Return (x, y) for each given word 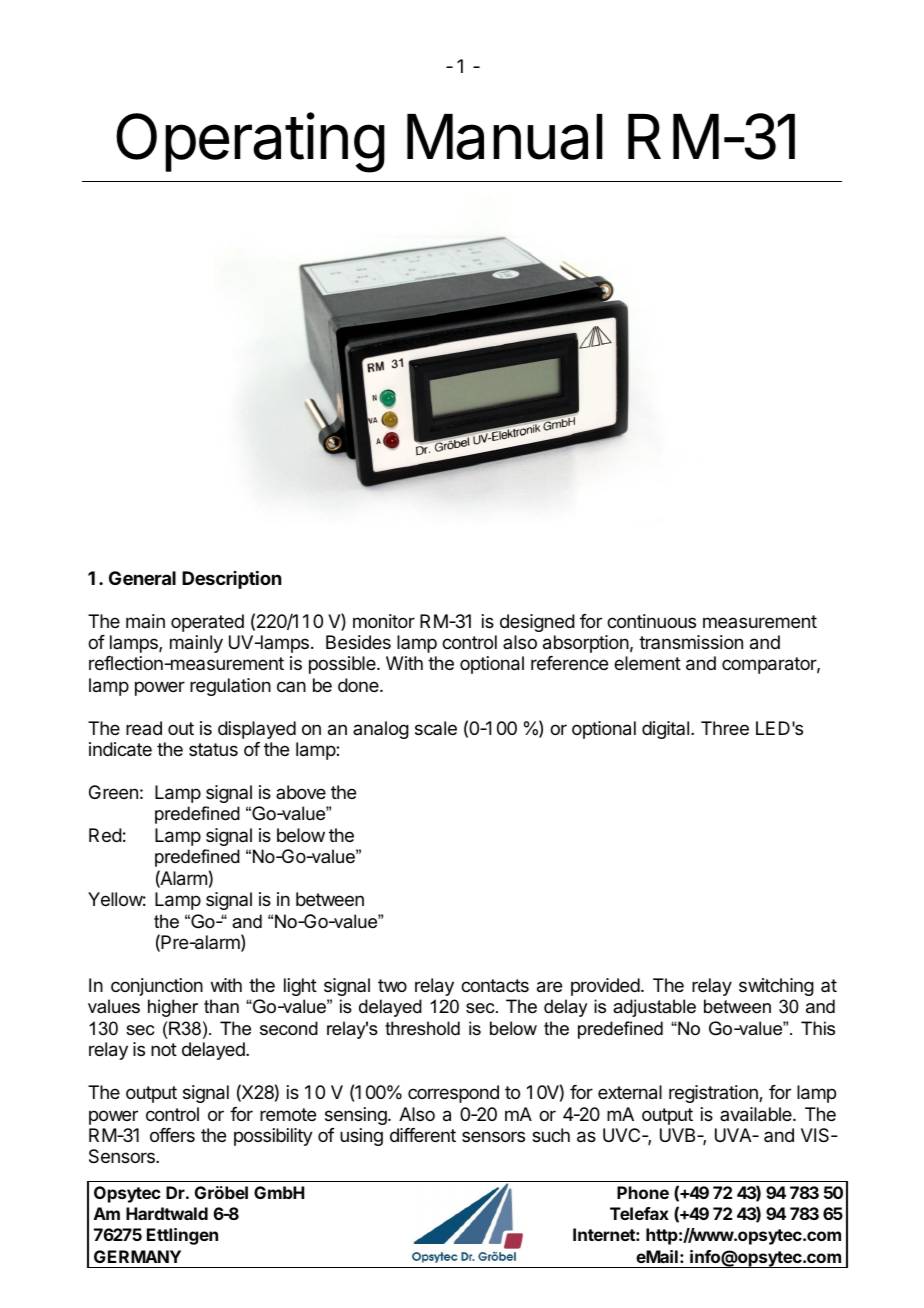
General (142, 578)
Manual (505, 137)
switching (776, 987)
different (423, 1135)
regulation (230, 687)
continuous (651, 621)
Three (725, 728)
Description (231, 580)
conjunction (157, 987)
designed (537, 623)
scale (436, 728)
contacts (495, 986)
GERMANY (137, 1256)
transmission (691, 642)
